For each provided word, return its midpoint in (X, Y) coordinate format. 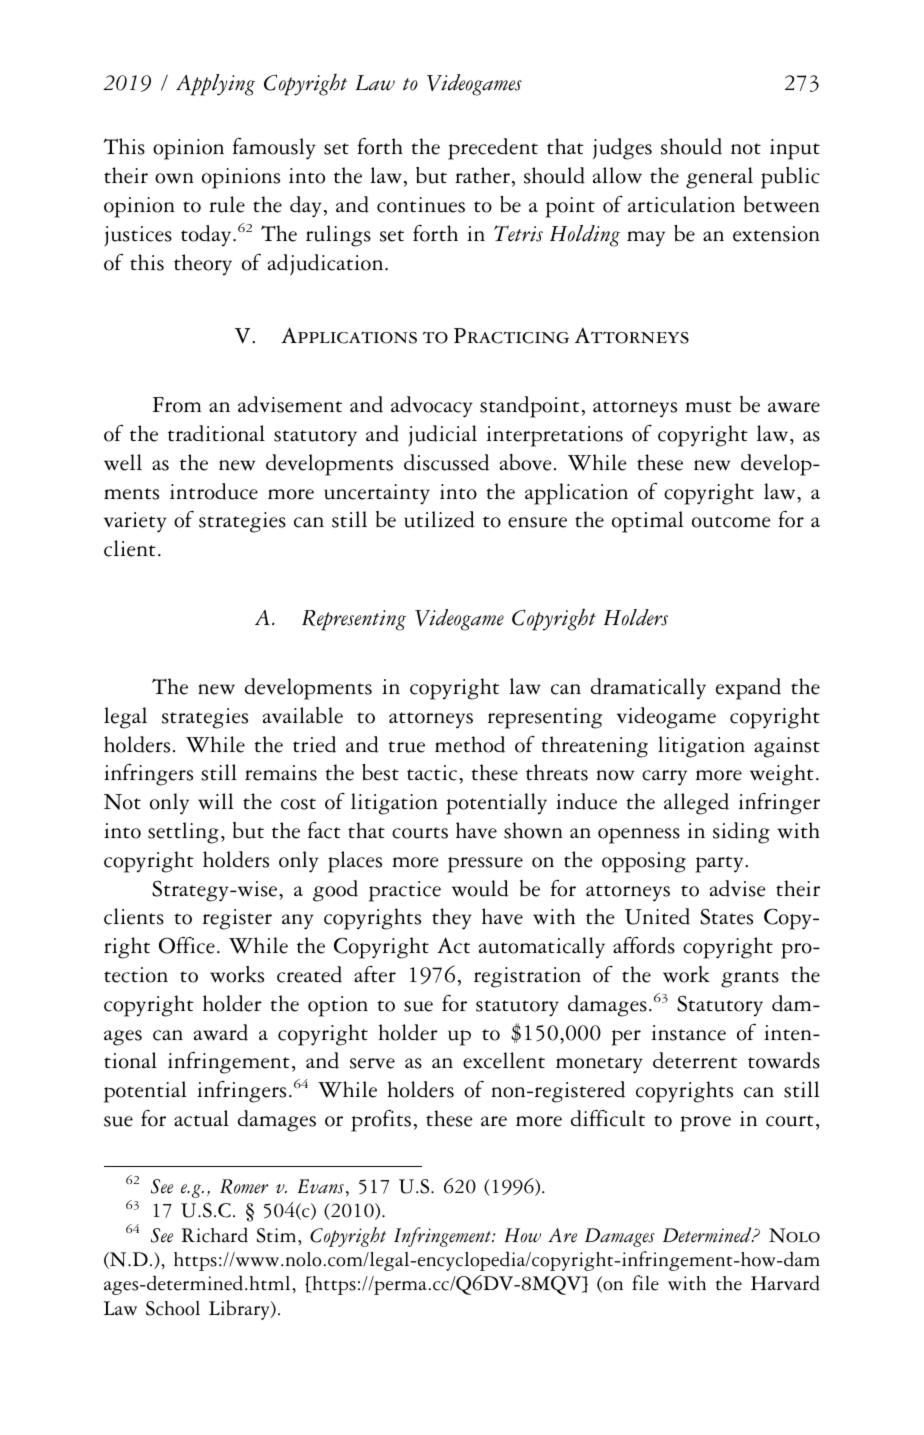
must (708, 407)
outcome (731, 522)
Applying (215, 85)
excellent (504, 1060)
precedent (493, 149)
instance (689, 1033)
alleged (696, 804)
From (177, 405)
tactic (432, 773)
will (215, 801)
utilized (439, 519)
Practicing (511, 336)
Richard (215, 1235)
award (221, 1032)
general (719, 178)
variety (135, 522)
